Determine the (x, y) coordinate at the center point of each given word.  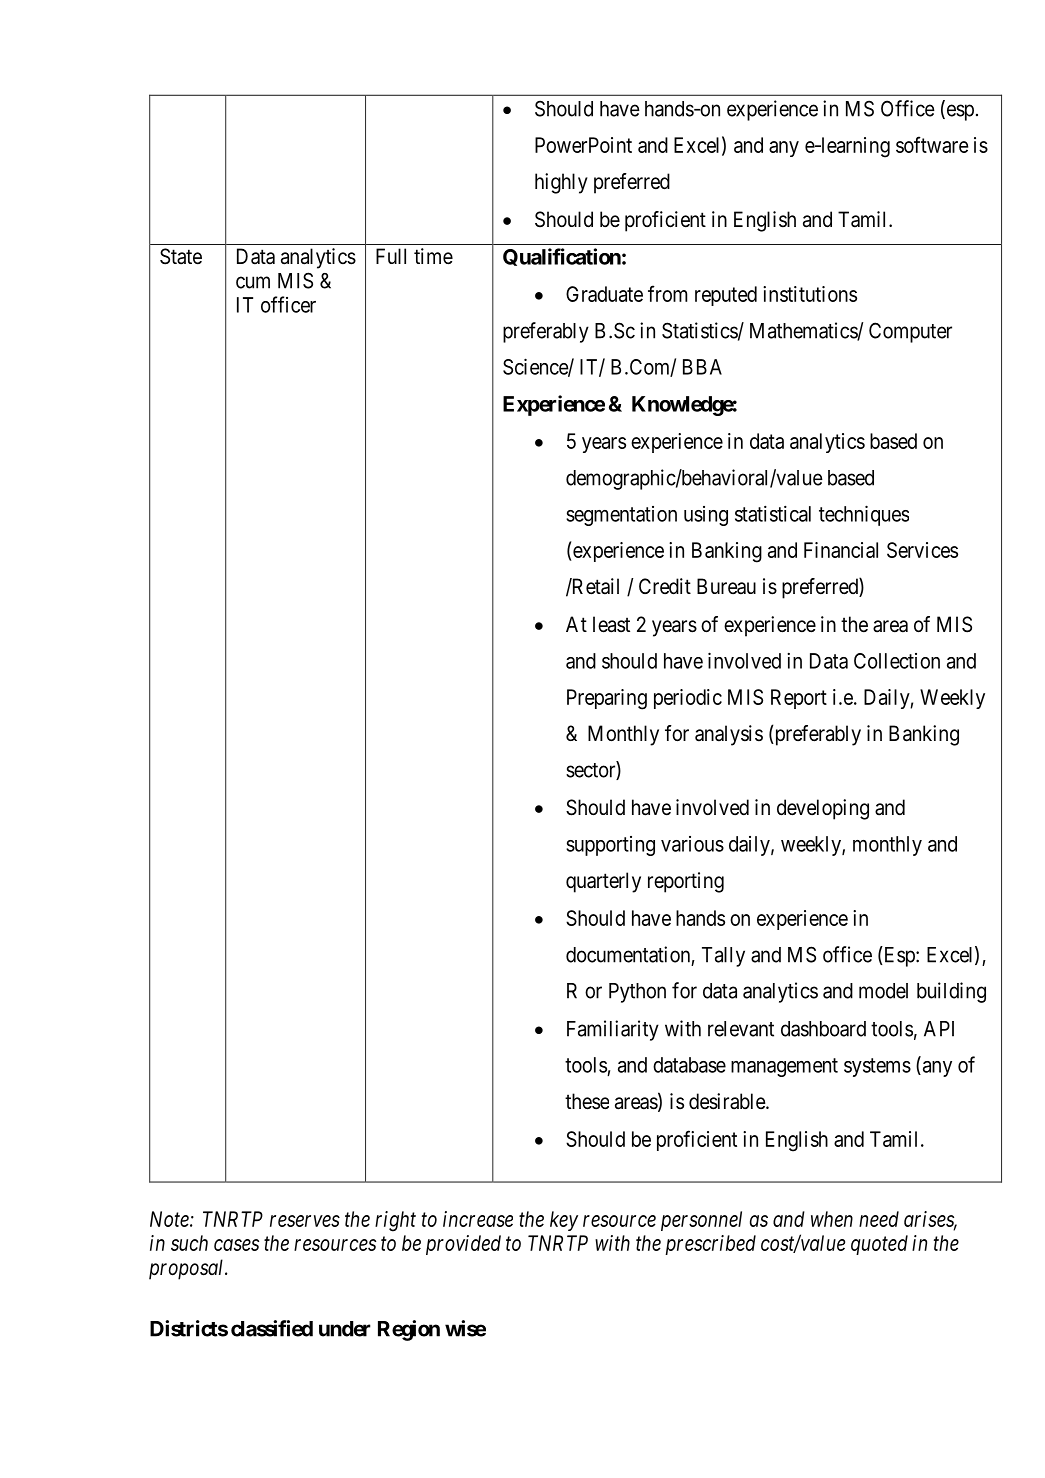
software (932, 144)
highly (561, 183)
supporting (610, 846)
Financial (841, 550)
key (564, 1221)
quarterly (603, 882)
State (181, 256)
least (611, 624)
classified (272, 1328)
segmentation (621, 516)
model (883, 991)
